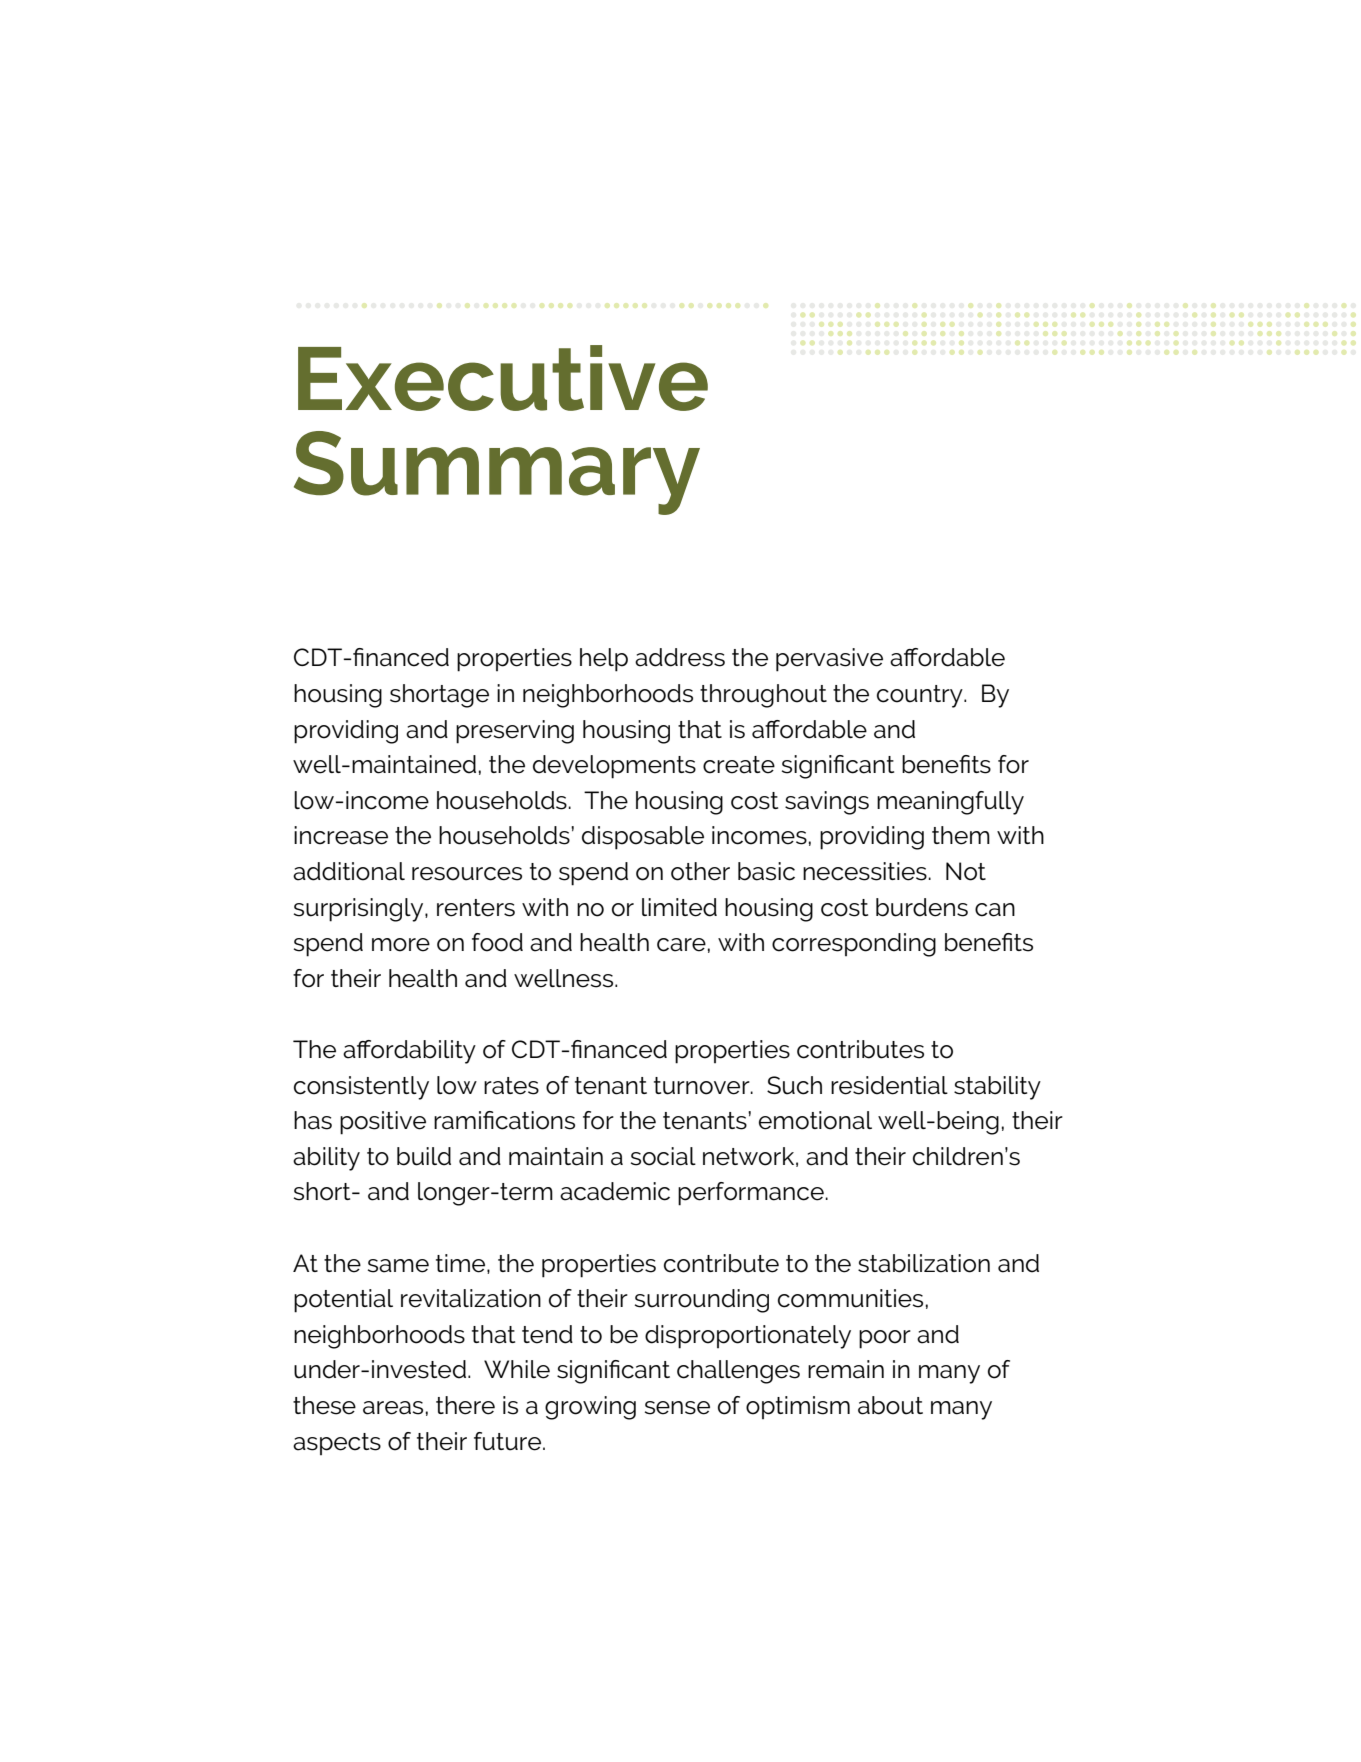 The width and height of the screenshot is (1361, 1762). I want to click on Executive, so click(503, 378).
